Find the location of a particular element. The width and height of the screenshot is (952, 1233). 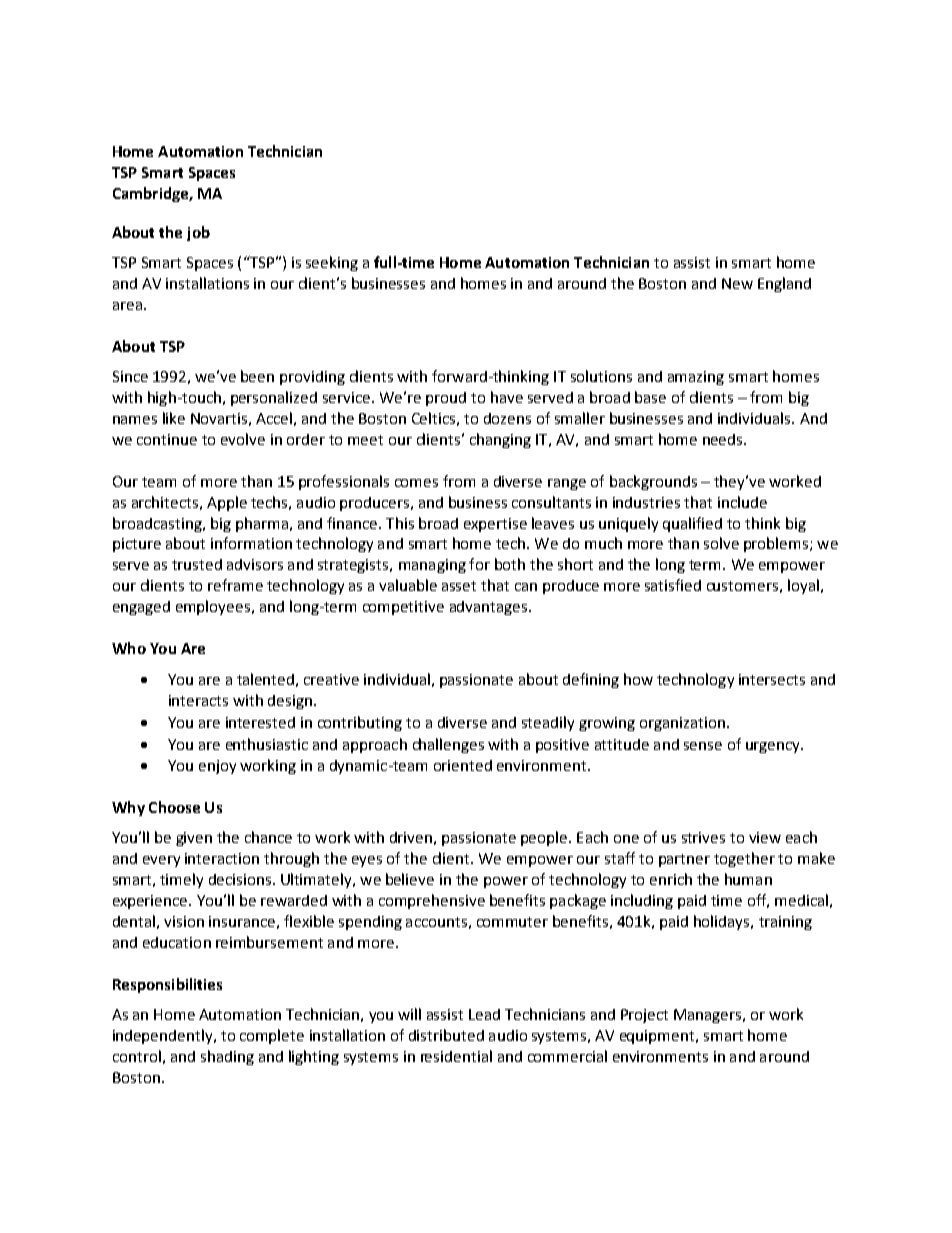

New is located at coordinates (737, 283).
